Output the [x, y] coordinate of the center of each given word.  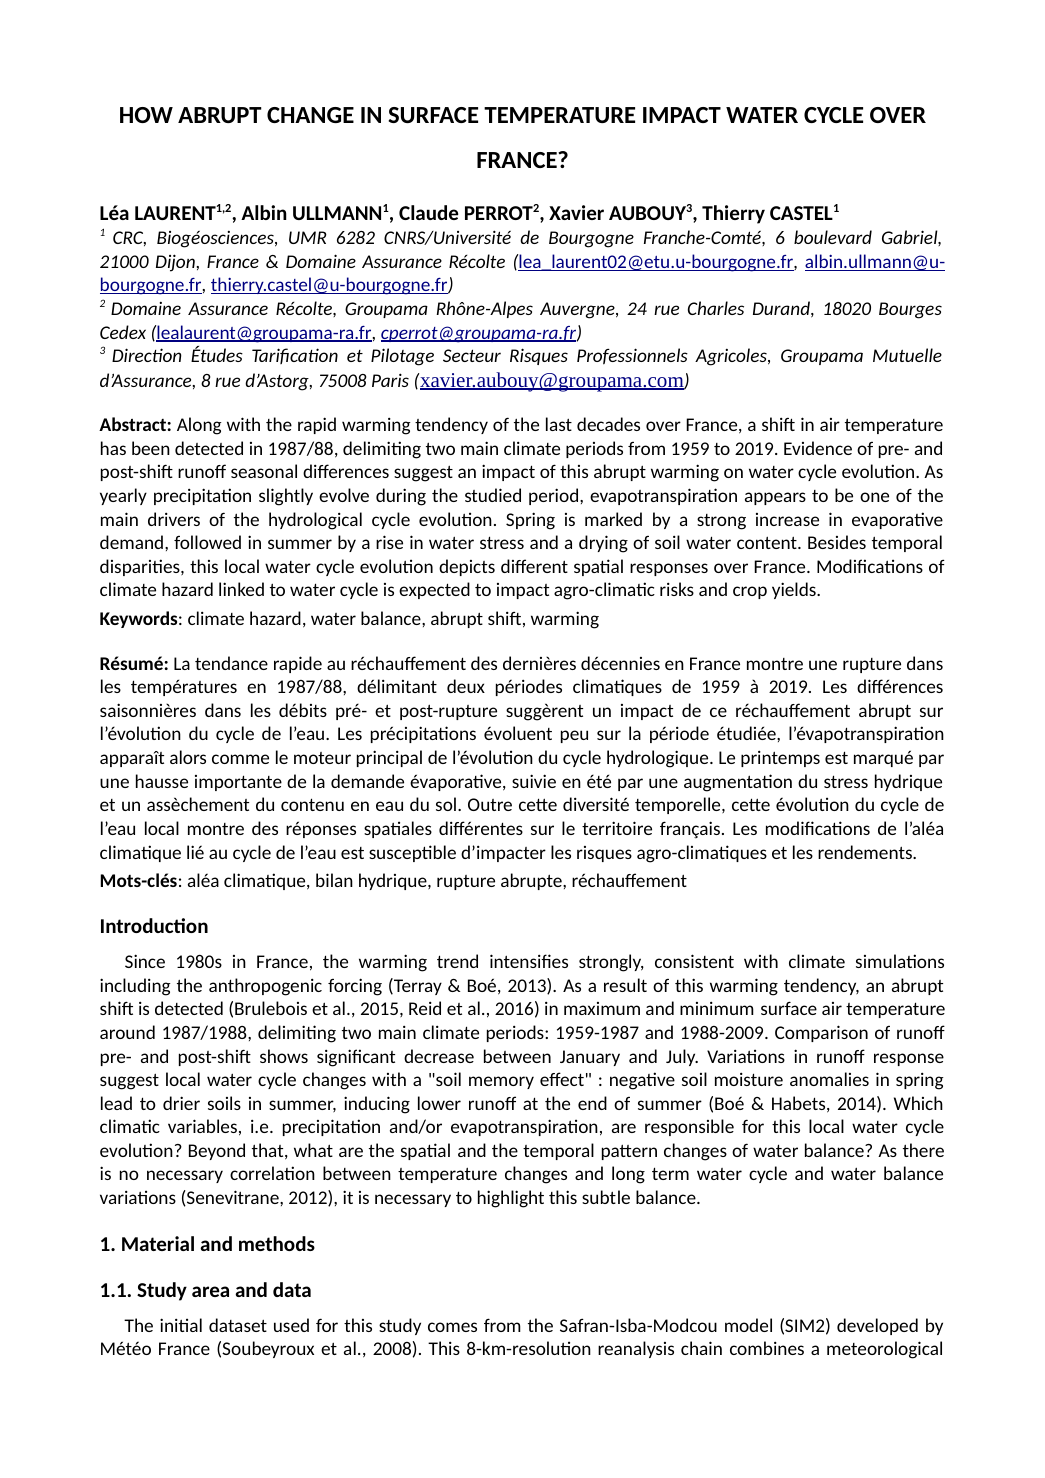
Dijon [176, 263]
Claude [428, 212]
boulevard [833, 237]
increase [787, 519]
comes [452, 1327]
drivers [174, 519]
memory [501, 1082]
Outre [490, 804]
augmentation [738, 783]
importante [238, 783]
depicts [467, 567]
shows [284, 1056]
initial [181, 1325]
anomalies [829, 1079]
